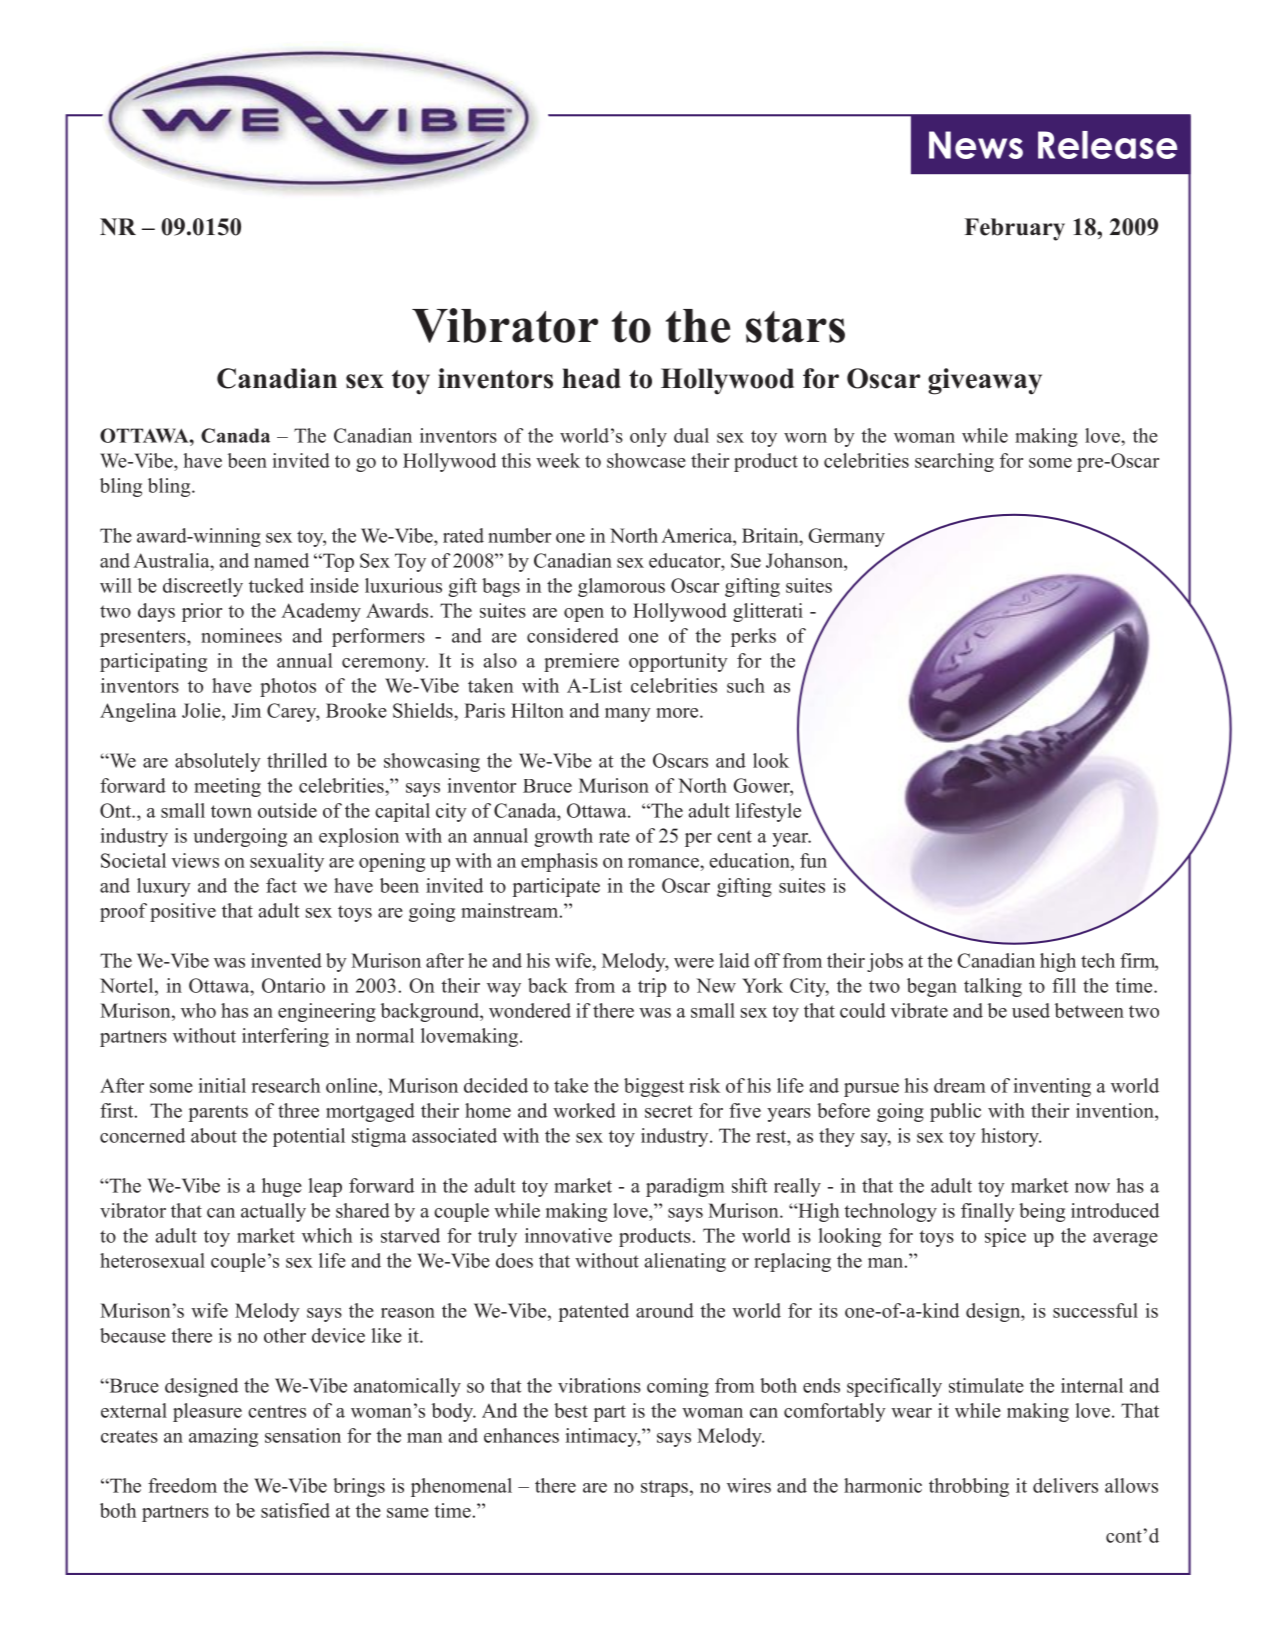  What do you see at coordinates (591, 378) in the page?
I see `head` at bounding box center [591, 378].
